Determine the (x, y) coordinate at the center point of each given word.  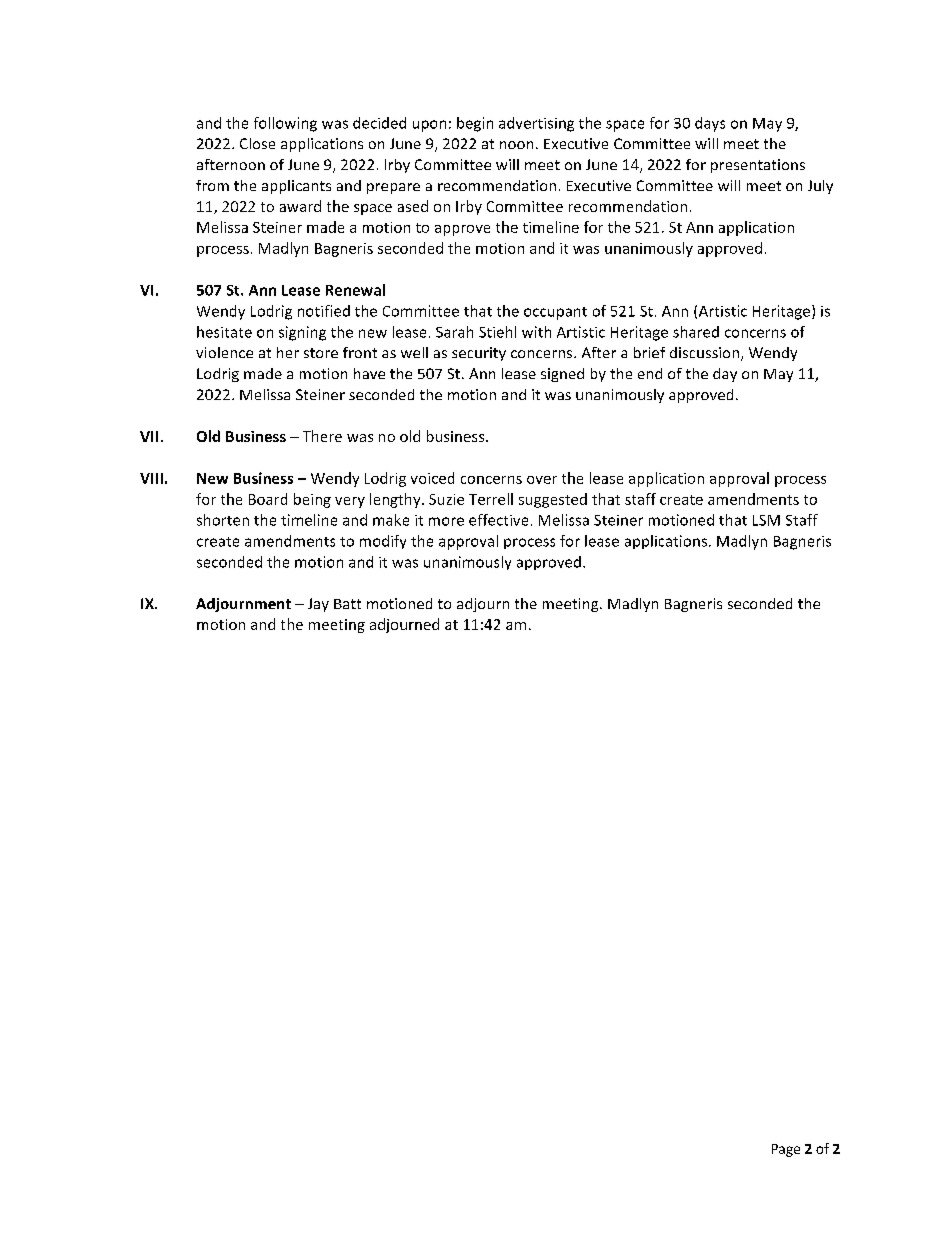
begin (475, 124)
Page (786, 1150)
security (479, 354)
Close (257, 143)
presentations (758, 166)
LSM (766, 520)
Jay (318, 605)
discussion (704, 352)
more (446, 521)
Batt (347, 604)
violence (224, 352)
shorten (223, 520)
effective (498, 520)
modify (383, 542)
